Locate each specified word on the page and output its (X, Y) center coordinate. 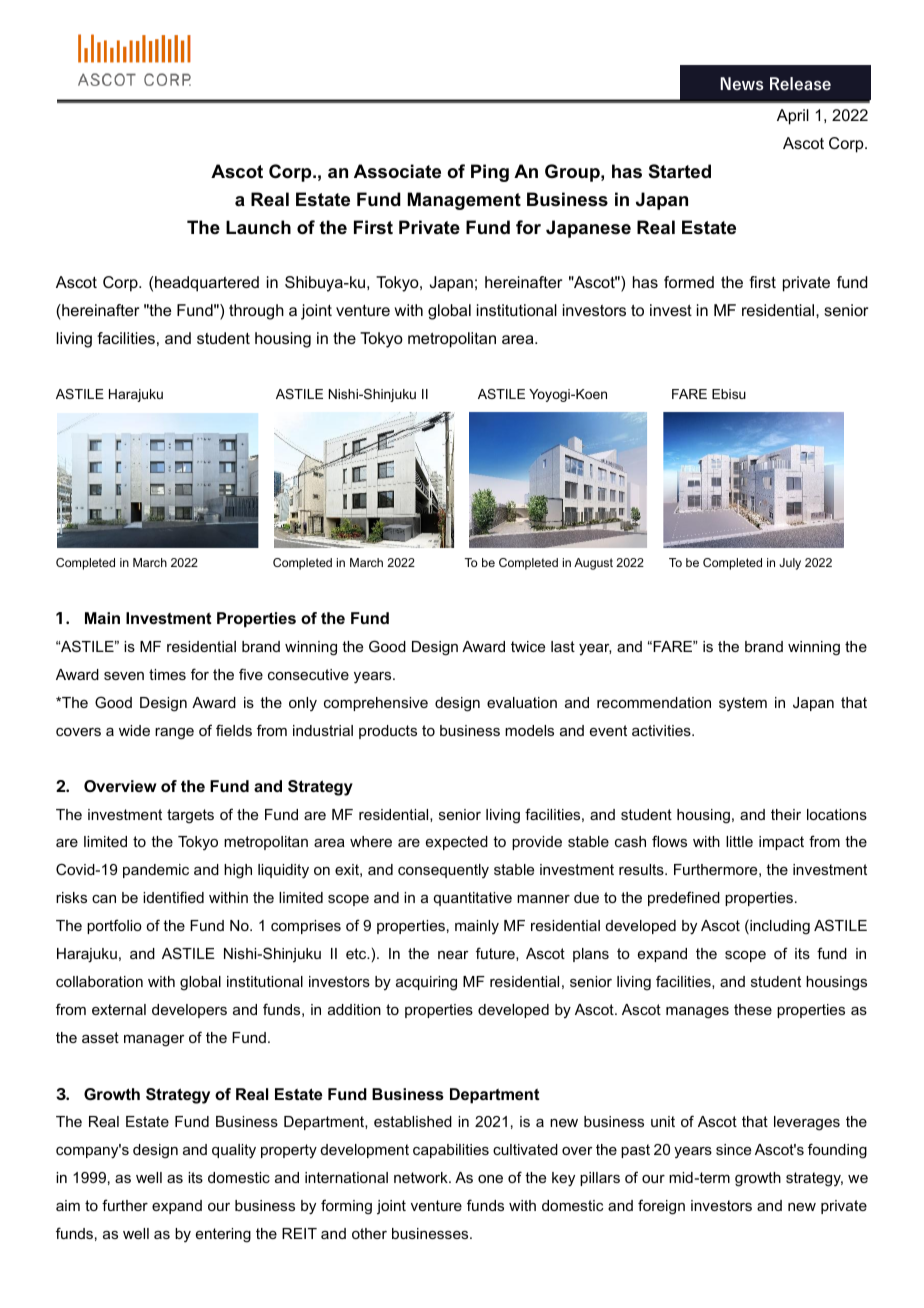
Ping (490, 173)
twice (528, 646)
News (741, 84)
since (733, 1149)
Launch (258, 227)
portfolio (114, 926)
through (256, 312)
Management (464, 201)
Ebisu (729, 394)
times (167, 674)
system (743, 704)
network (422, 1177)
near (453, 955)
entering (223, 1235)
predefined (684, 898)
